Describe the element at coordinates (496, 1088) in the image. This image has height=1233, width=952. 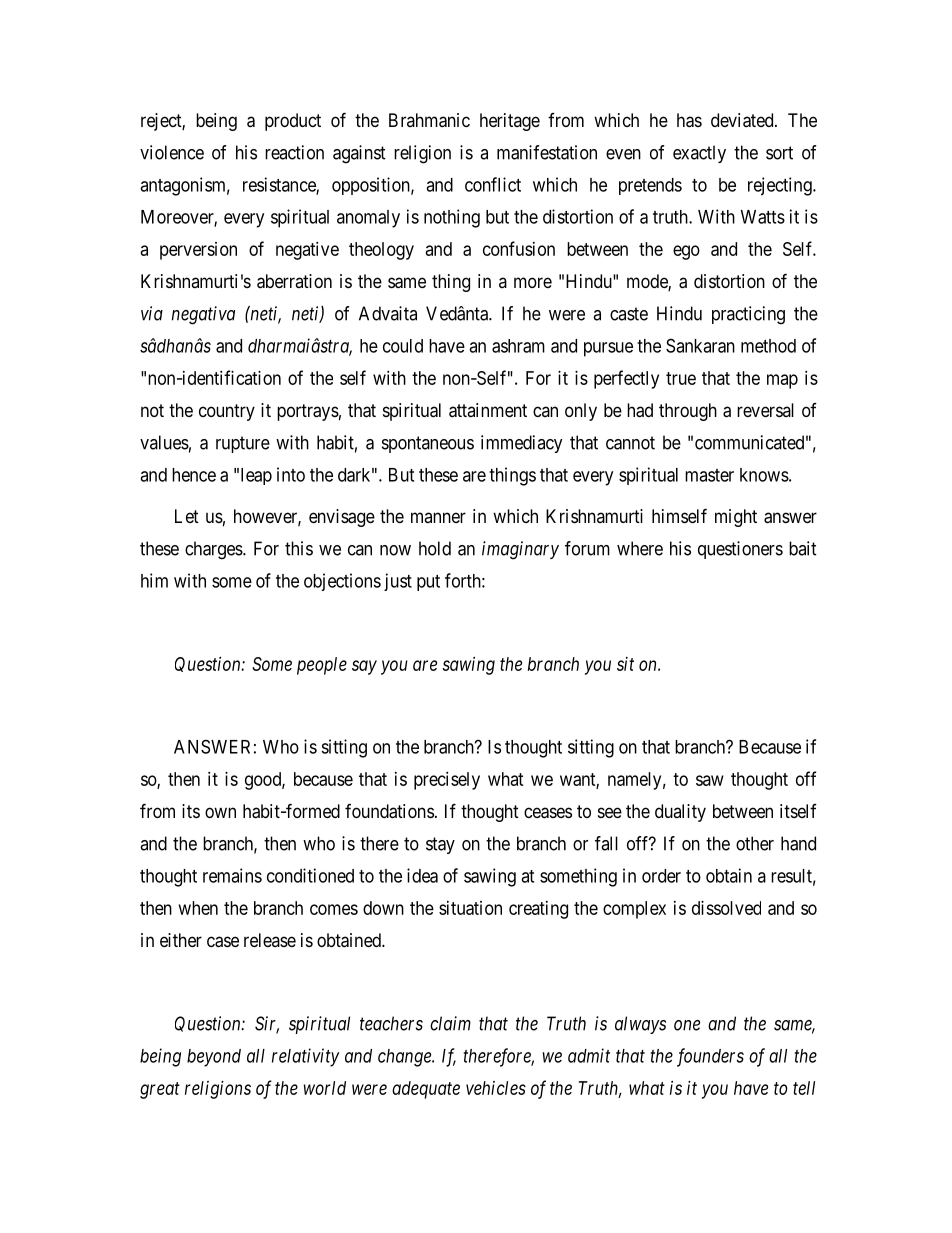
I see `vehicles` at that location.
